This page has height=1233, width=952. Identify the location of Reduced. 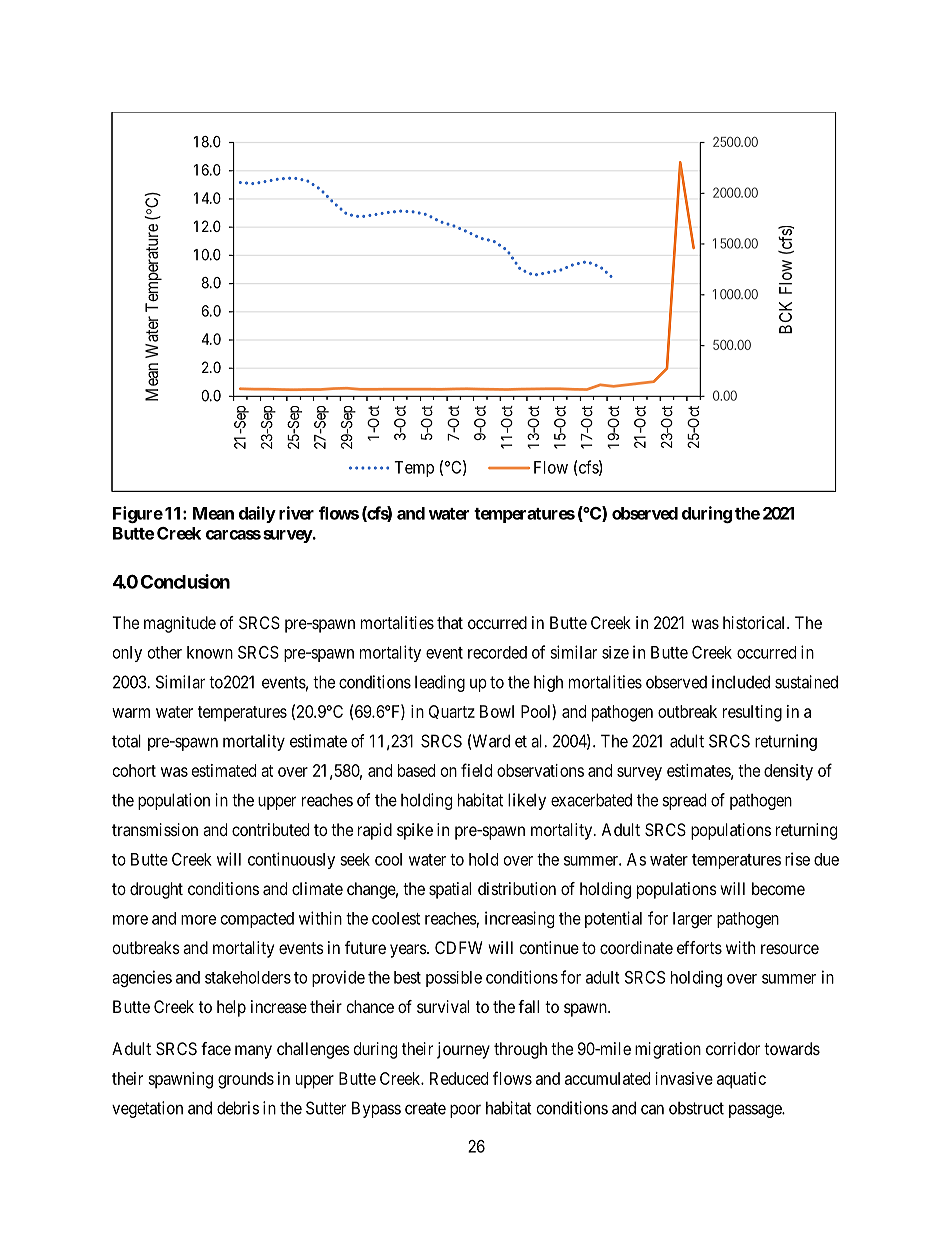
(459, 1078).
